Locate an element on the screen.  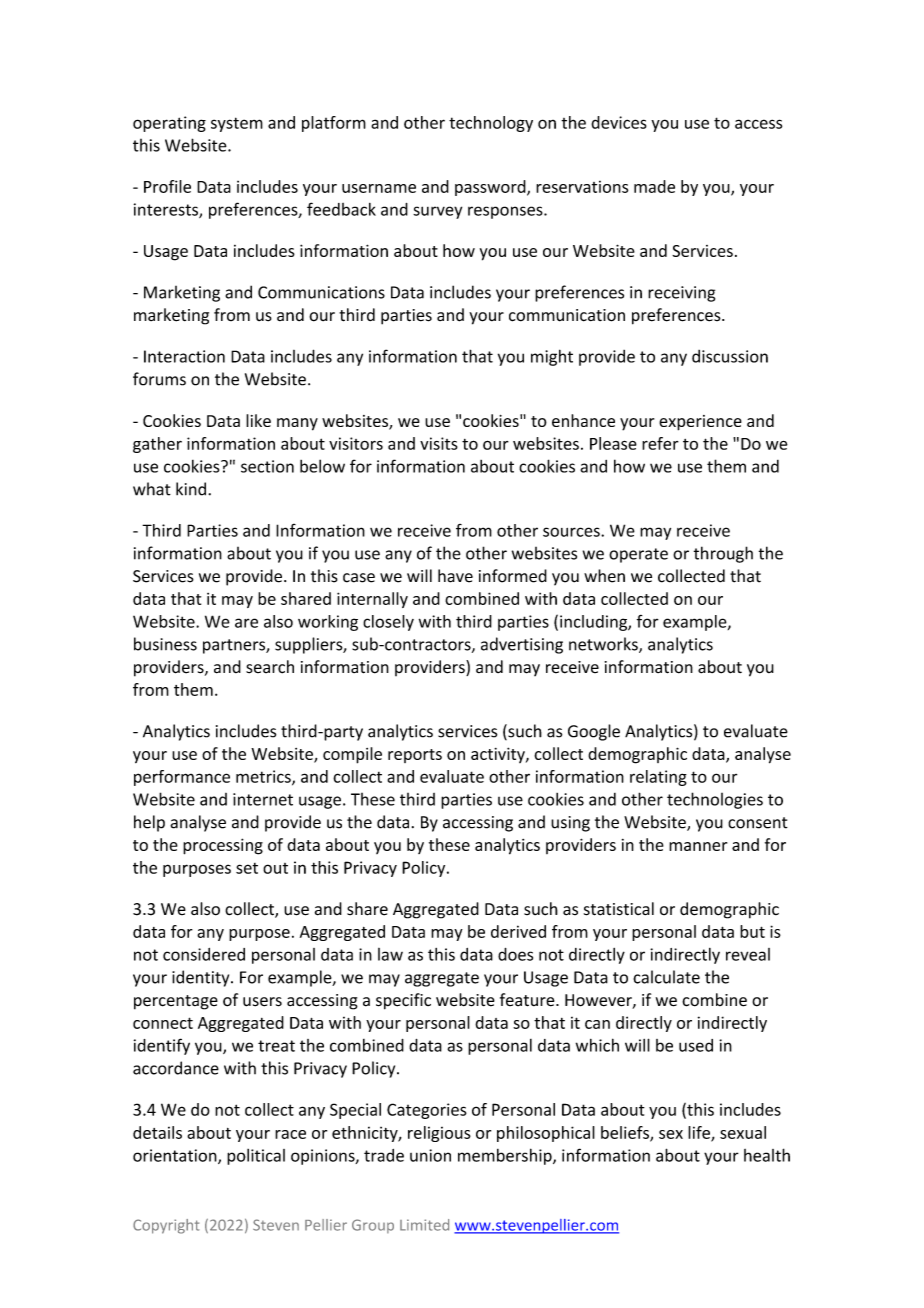
kind is located at coordinates (191, 489).
